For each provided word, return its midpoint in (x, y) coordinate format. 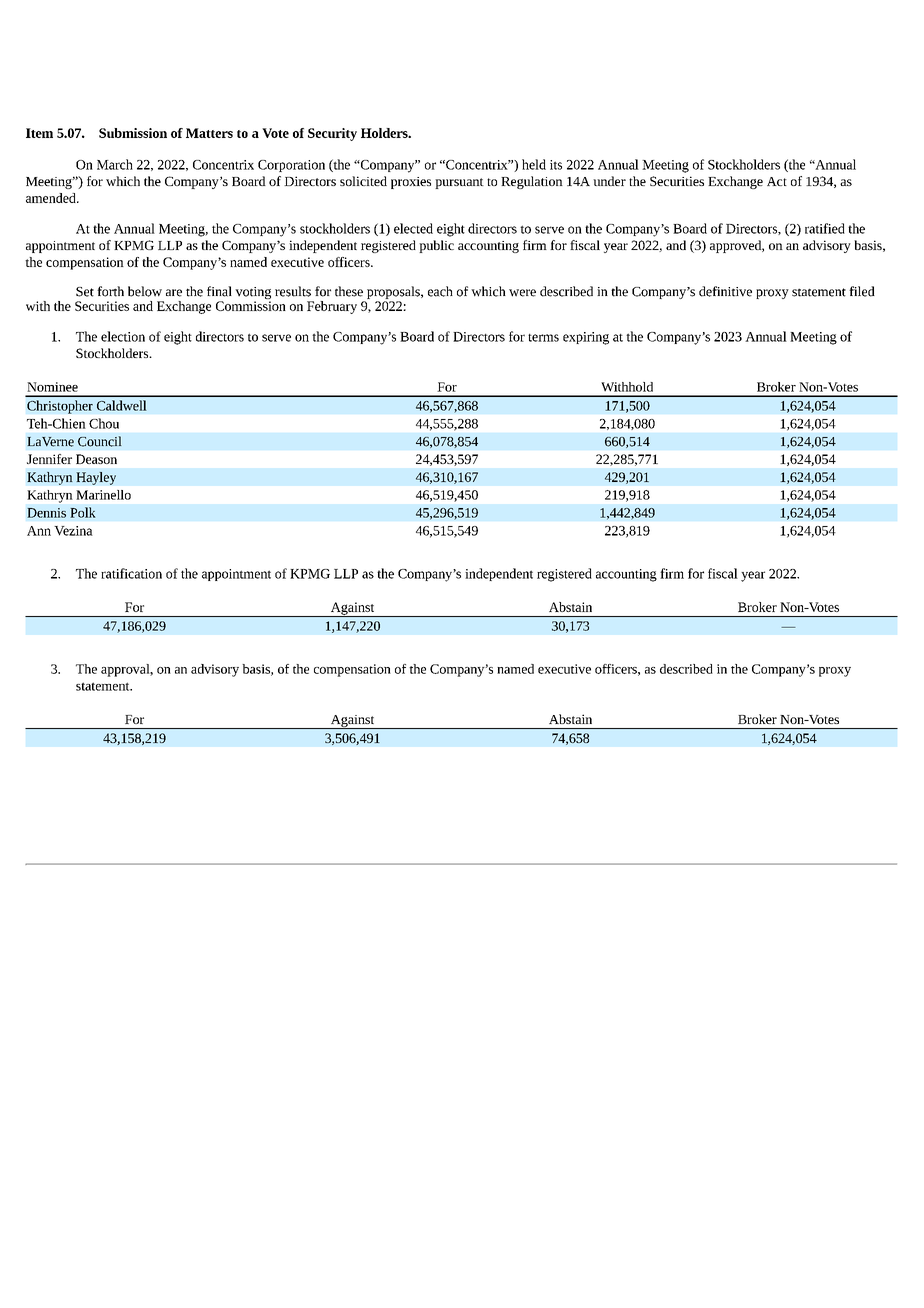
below (145, 291)
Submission (133, 133)
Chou (104, 423)
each (440, 291)
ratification (131, 573)
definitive (725, 291)
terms (543, 338)
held (534, 164)
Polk (83, 512)
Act (777, 181)
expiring (586, 338)
